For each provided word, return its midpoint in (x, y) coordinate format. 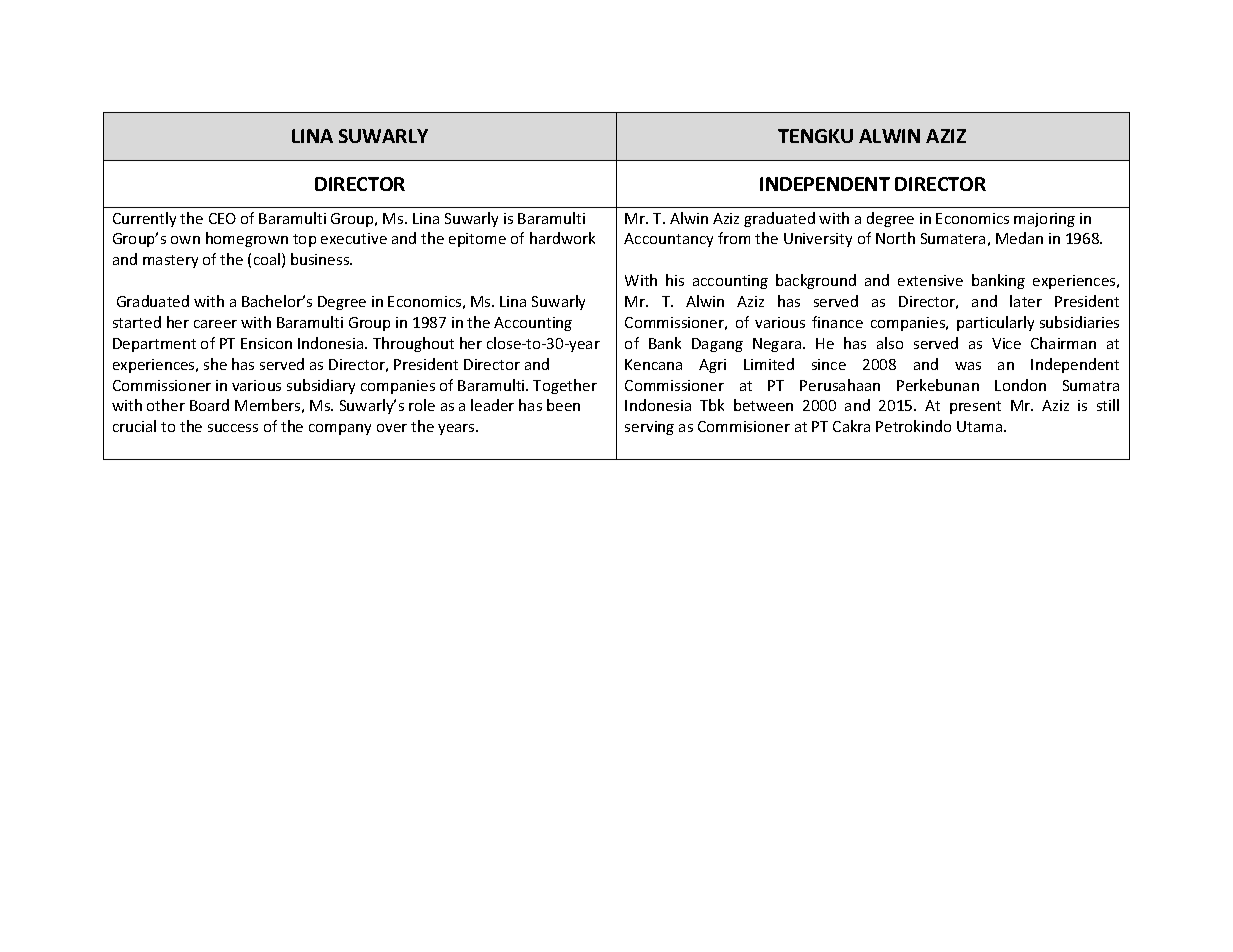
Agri (712, 366)
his (675, 280)
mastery (170, 261)
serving (649, 428)
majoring (1044, 220)
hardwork (562, 238)
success (233, 428)
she (215, 364)
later (1026, 301)
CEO (222, 218)
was (968, 366)
